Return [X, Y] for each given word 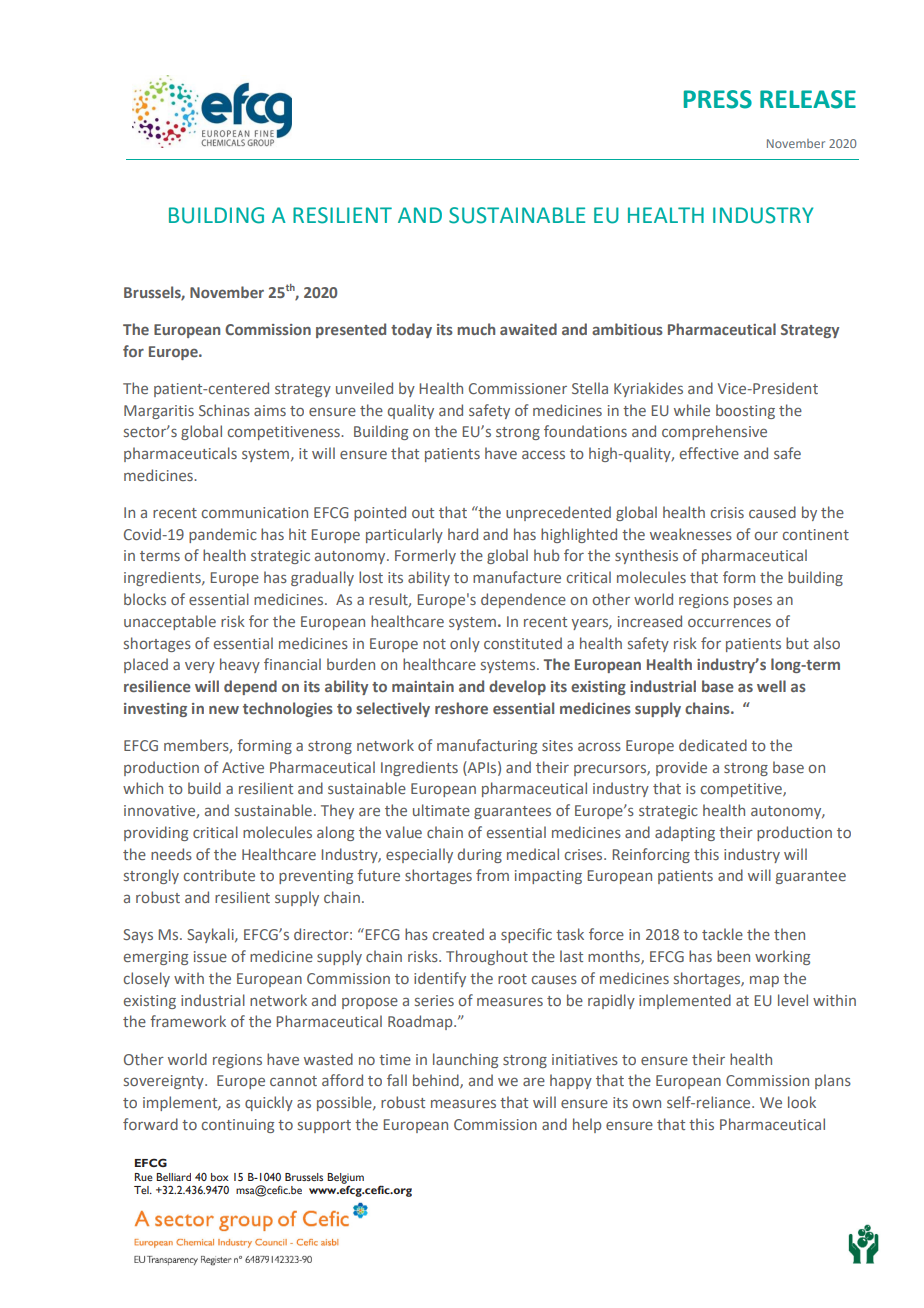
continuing [238, 1126]
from [492, 875]
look [802, 1102]
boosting [745, 411]
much [476, 329]
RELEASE [808, 99]
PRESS [718, 99]
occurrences [729, 622]
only [465, 644]
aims [270, 410]
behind [437, 1081]
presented [351, 330]
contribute [219, 875]
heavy [240, 665]
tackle [722, 934]
